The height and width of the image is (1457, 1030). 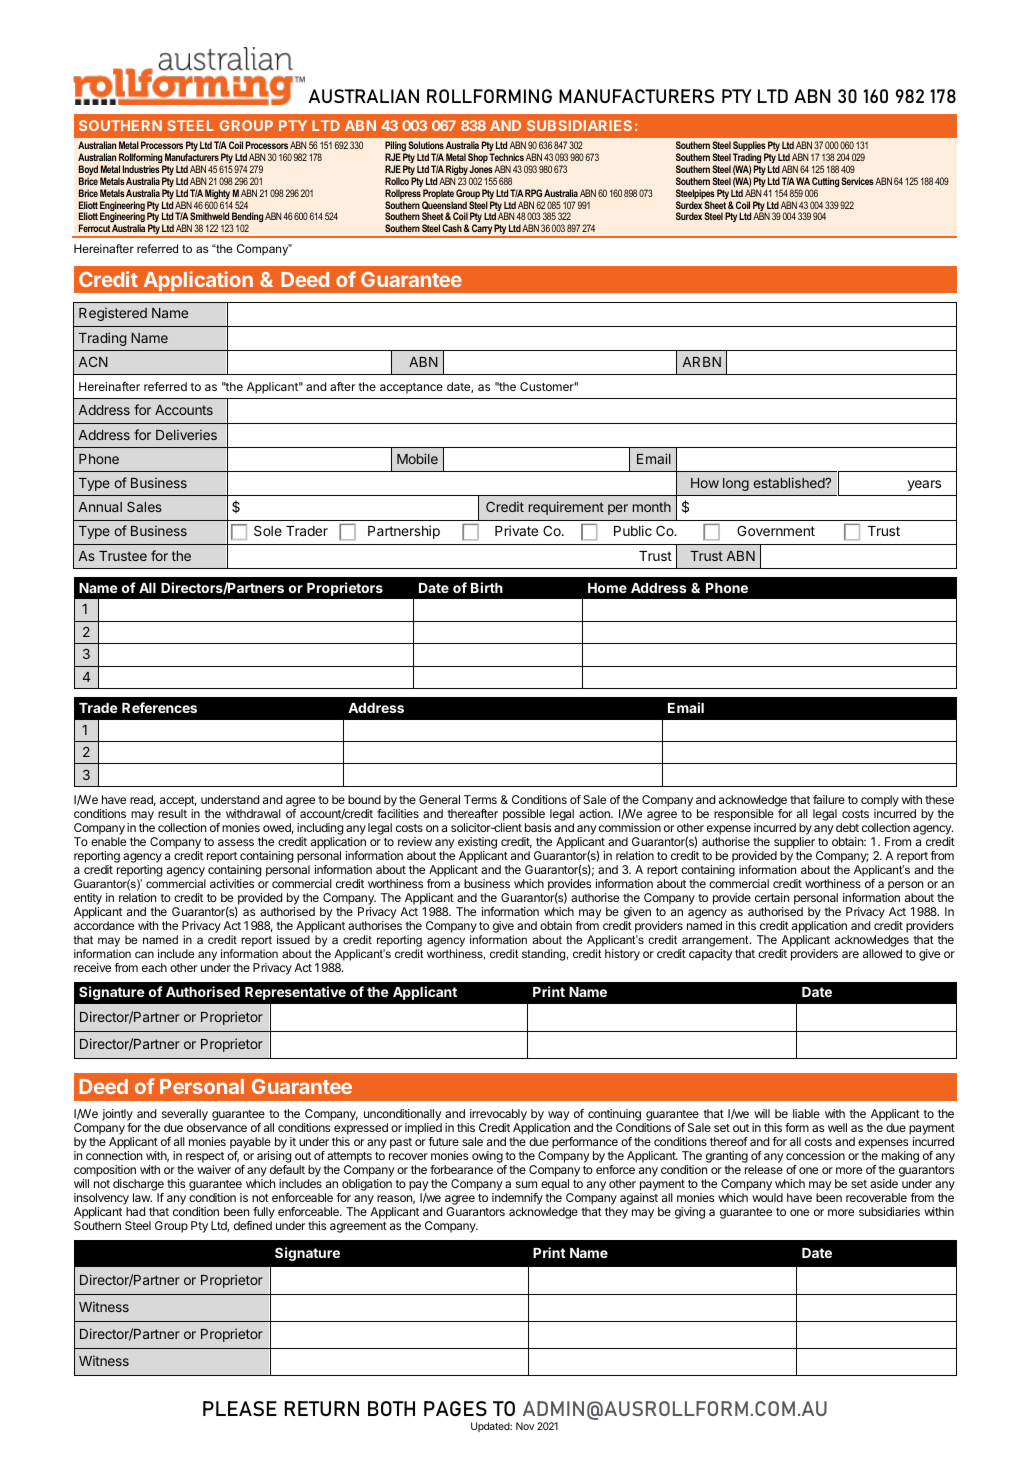 What do you see at coordinates (825, 183) in the image?
I see `Cutting` at bounding box center [825, 183].
